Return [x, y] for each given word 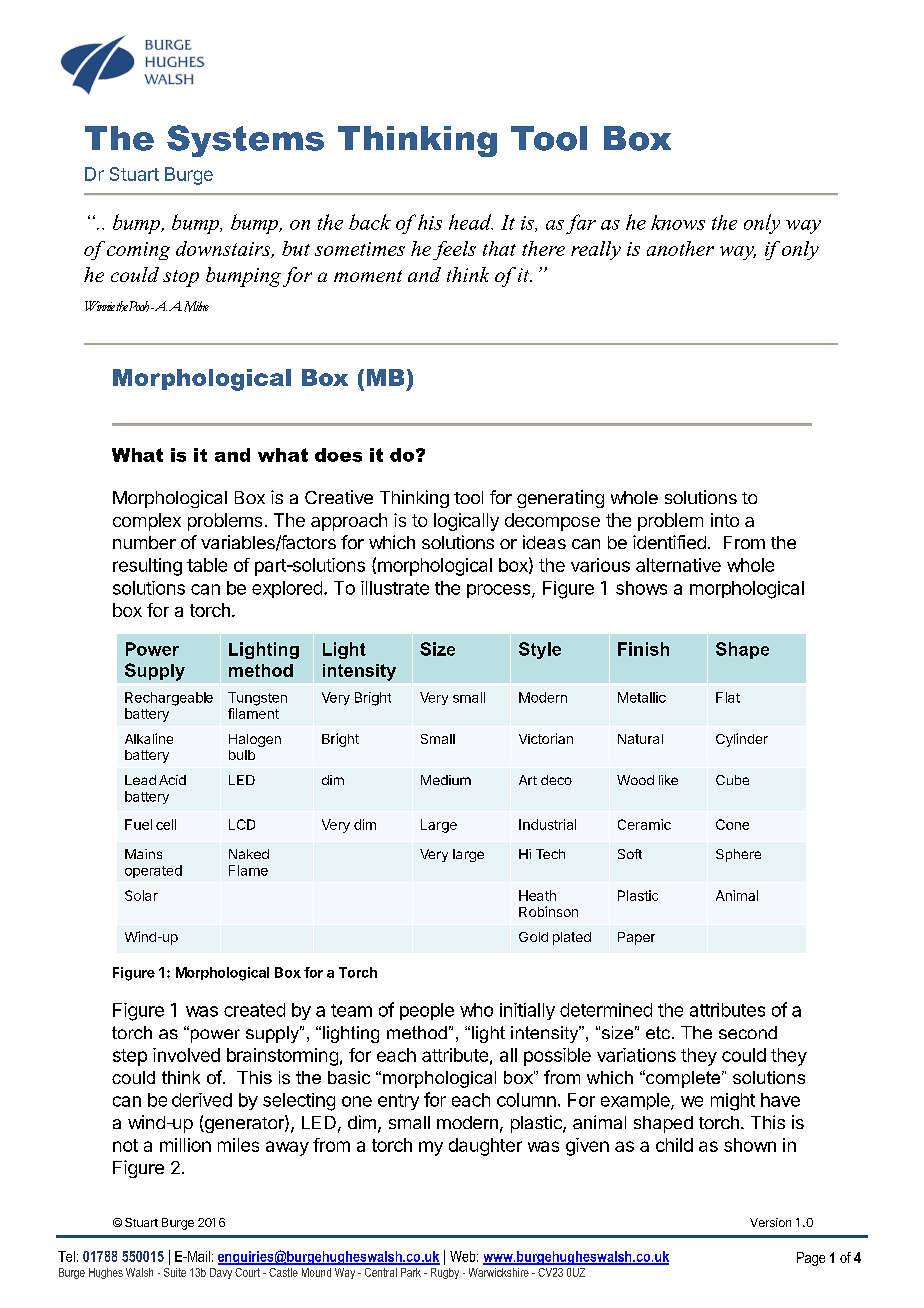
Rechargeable [169, 699]
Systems [245, 141]
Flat [728, 697]
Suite [175, 1272]
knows [678, 222]
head [471, 222]
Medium [446, 780]
